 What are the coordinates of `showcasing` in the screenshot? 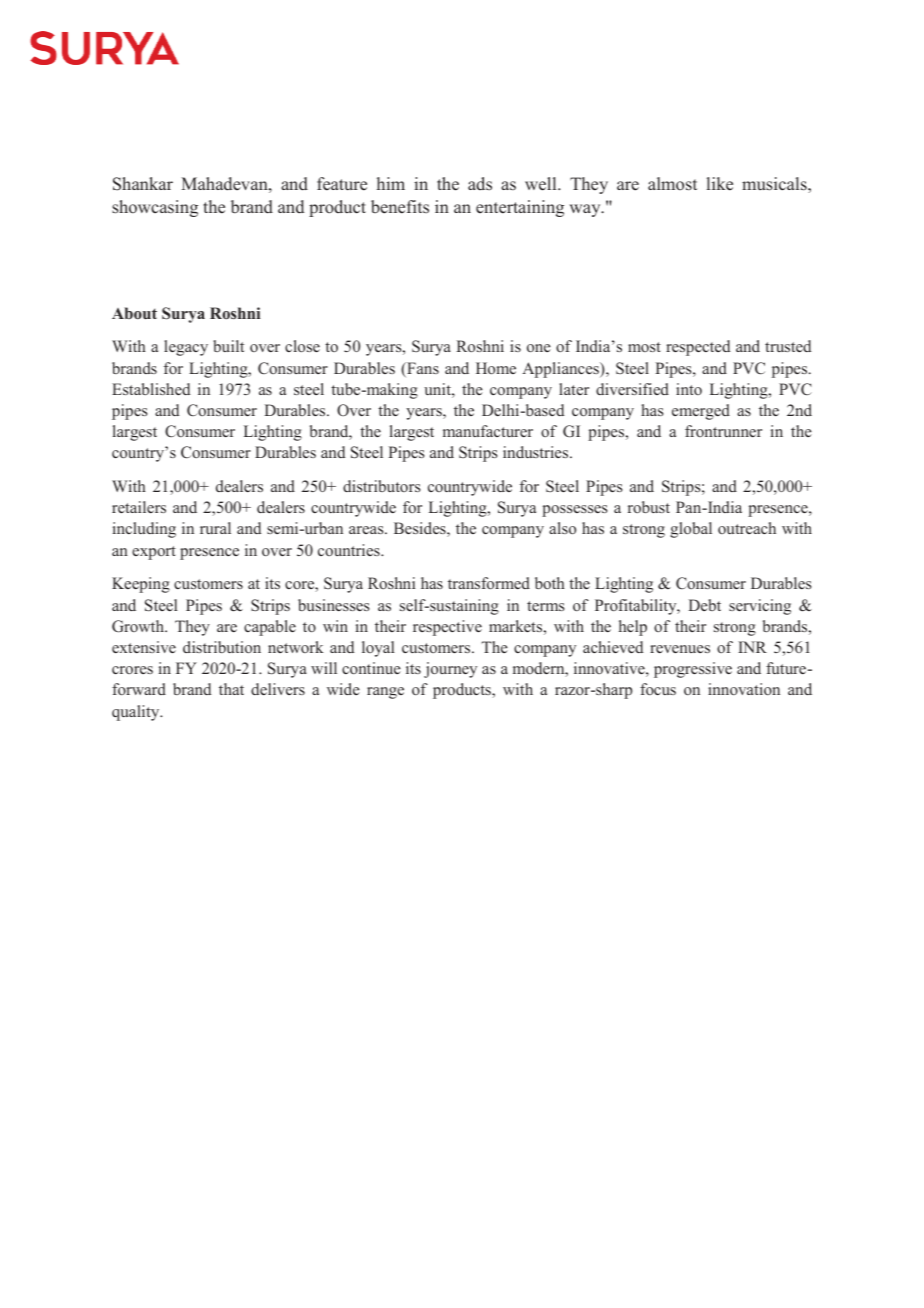 It's located at (155, 208).
